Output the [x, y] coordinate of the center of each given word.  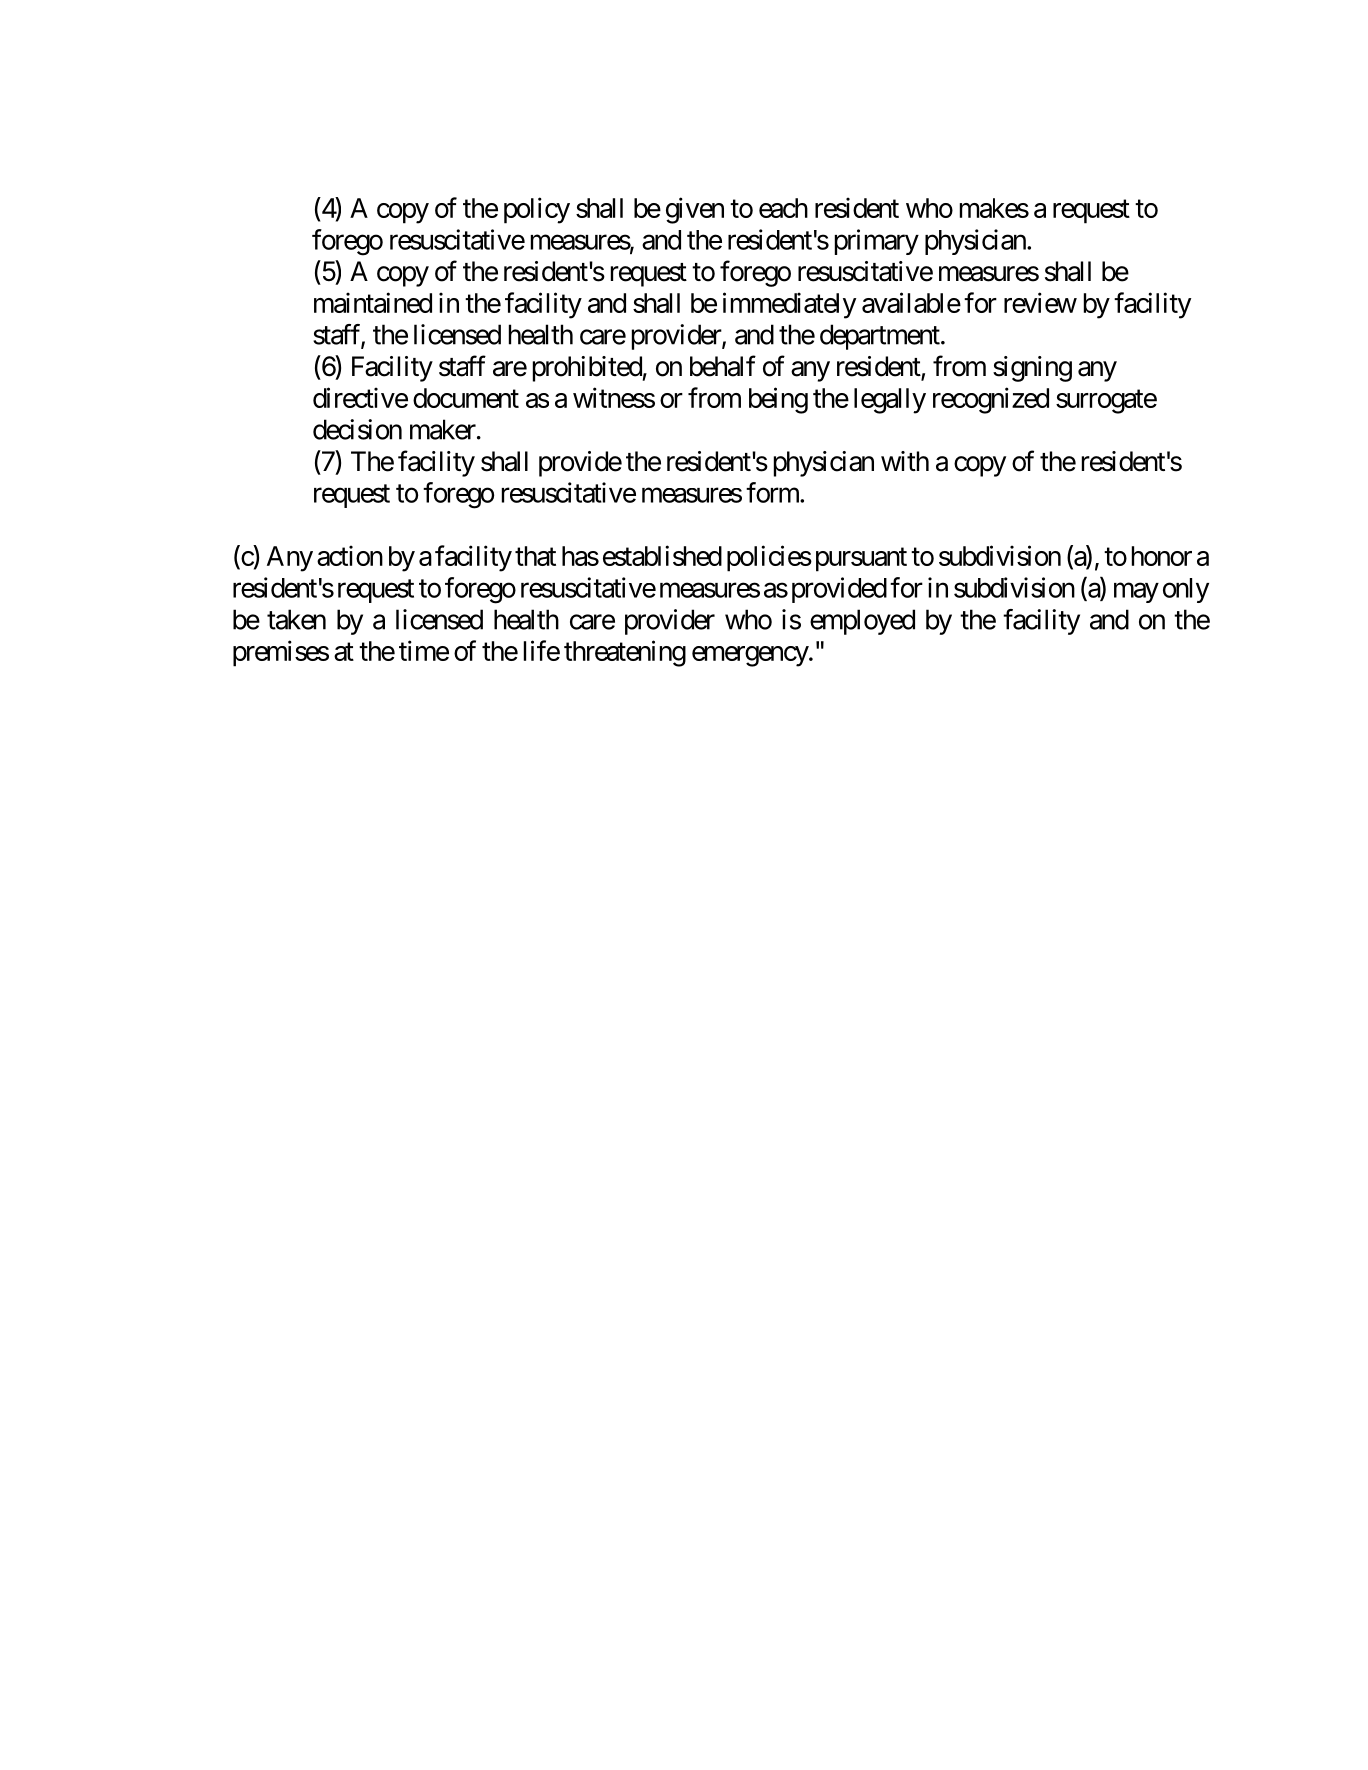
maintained [373, 302]
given [695, 210]
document [466, 398]
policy [537, 210]
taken [296, 619]
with [905, 461]
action [350, 555]
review [1040, 302]
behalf [723, 366]
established [662, 555]
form [773, 492]
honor [1162, 556]
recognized [991, 400]
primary [877, 242]
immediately [789, 305]
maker [443, 429]
